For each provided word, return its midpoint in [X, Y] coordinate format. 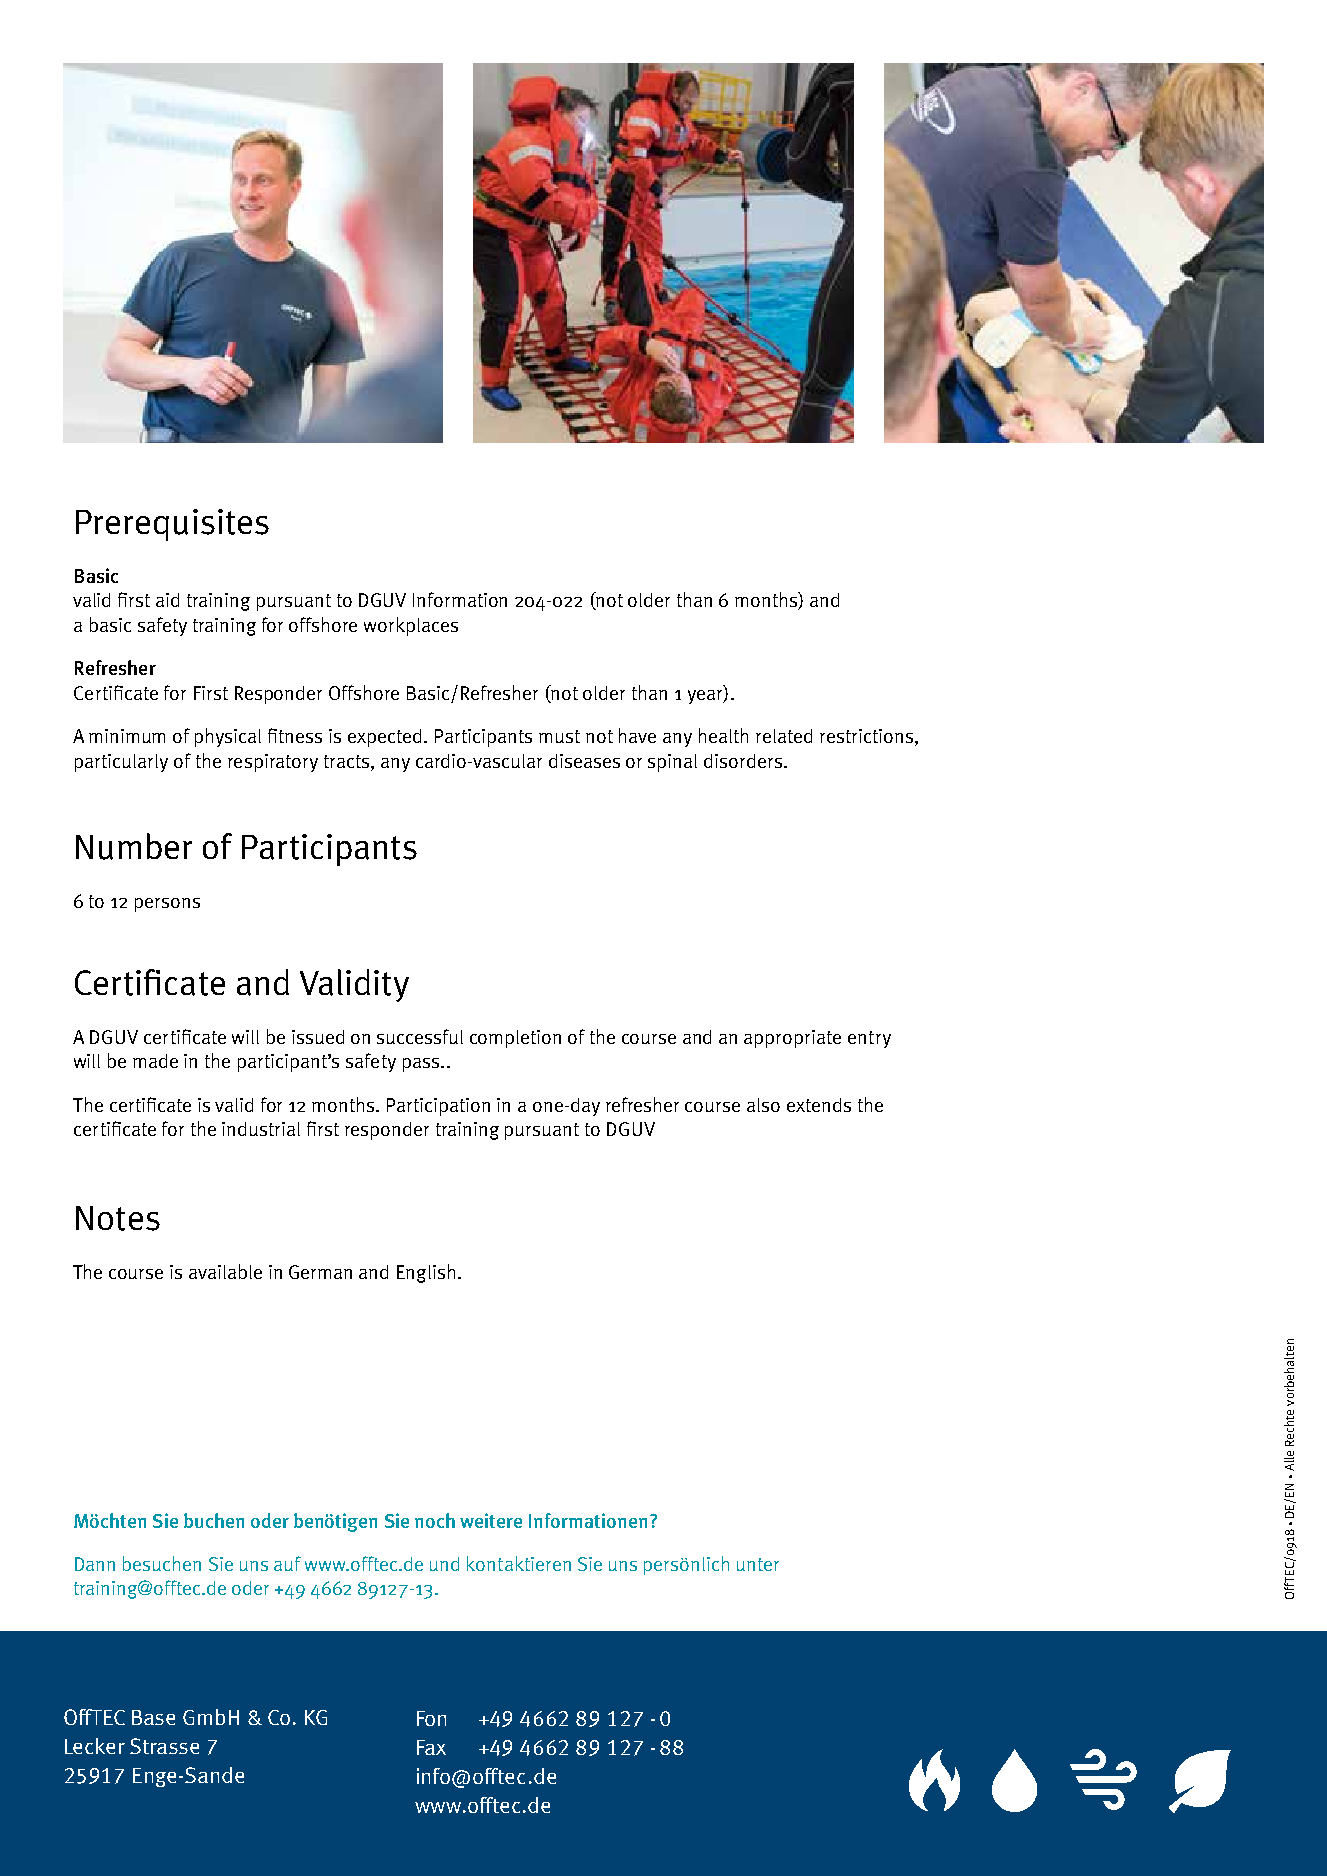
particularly [121, 763]
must [559, 736]
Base [153, 1717]
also [763, 1105]
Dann [95, 1564]
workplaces [411, 626]
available [225, 1271]
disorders [743, 761]
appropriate [792, 1039]
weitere [491, 1520]
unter [758, 1564]
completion [515, 1039]
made [155, 1061]
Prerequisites [172, 525]
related [784, 736]
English [426, 1273]
